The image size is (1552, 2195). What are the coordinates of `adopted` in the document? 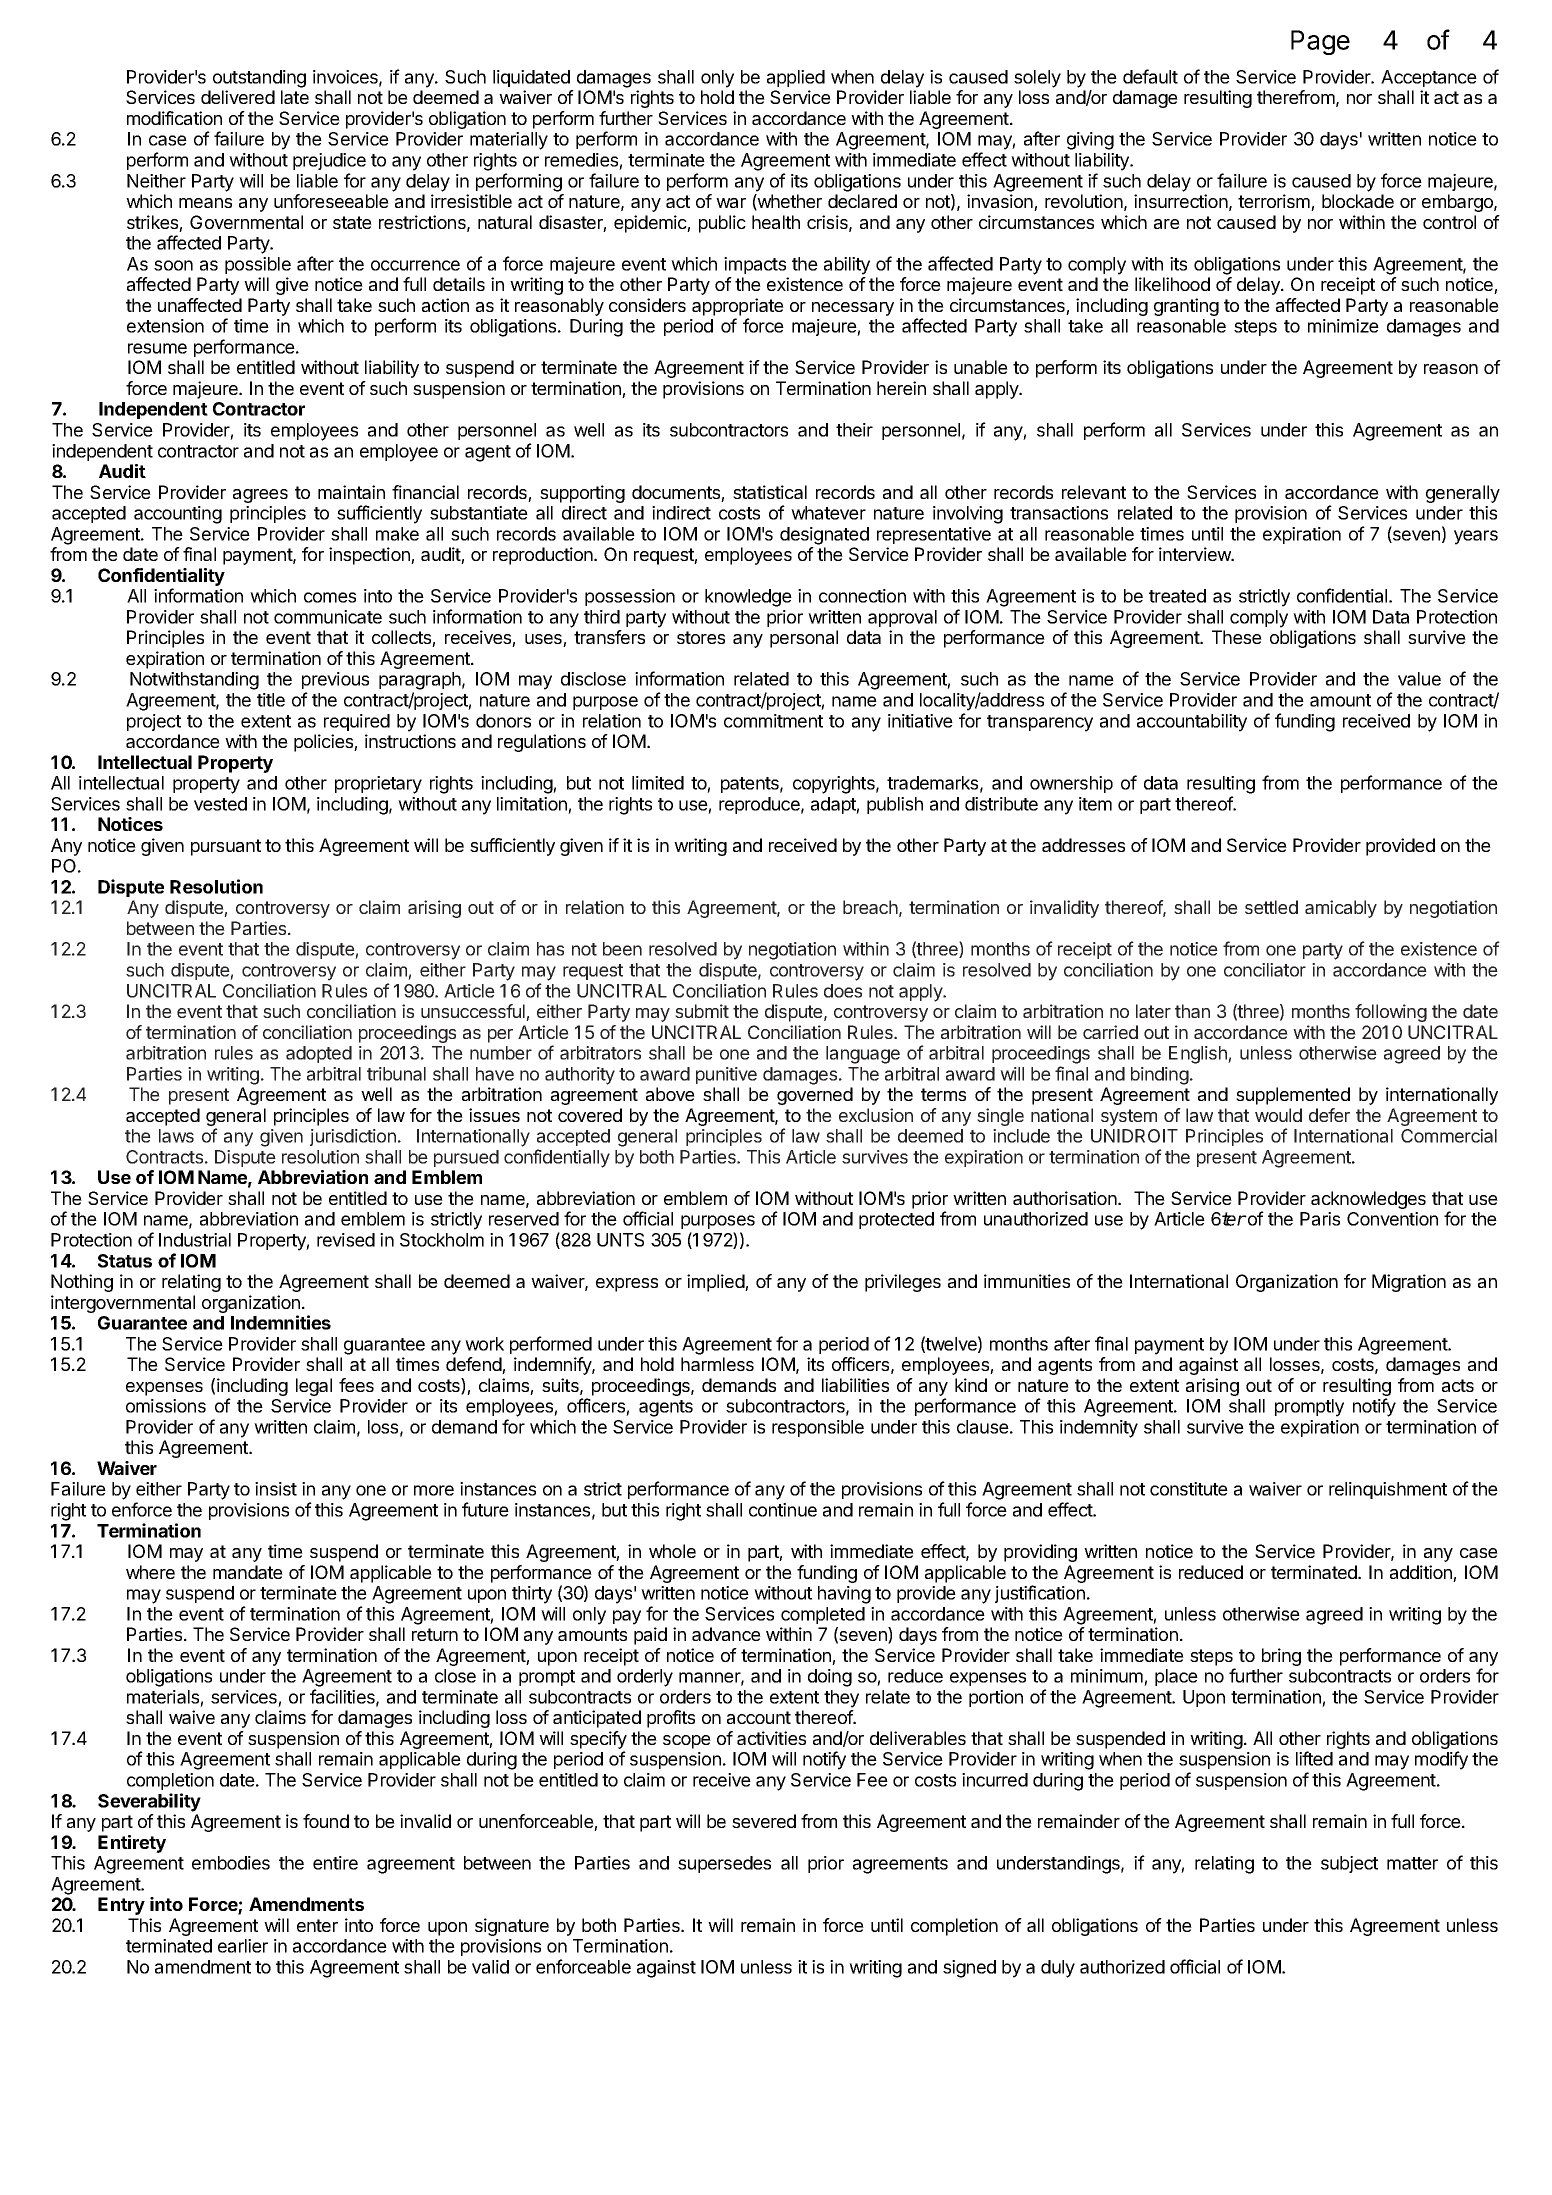 It's located at (319, 1054).
